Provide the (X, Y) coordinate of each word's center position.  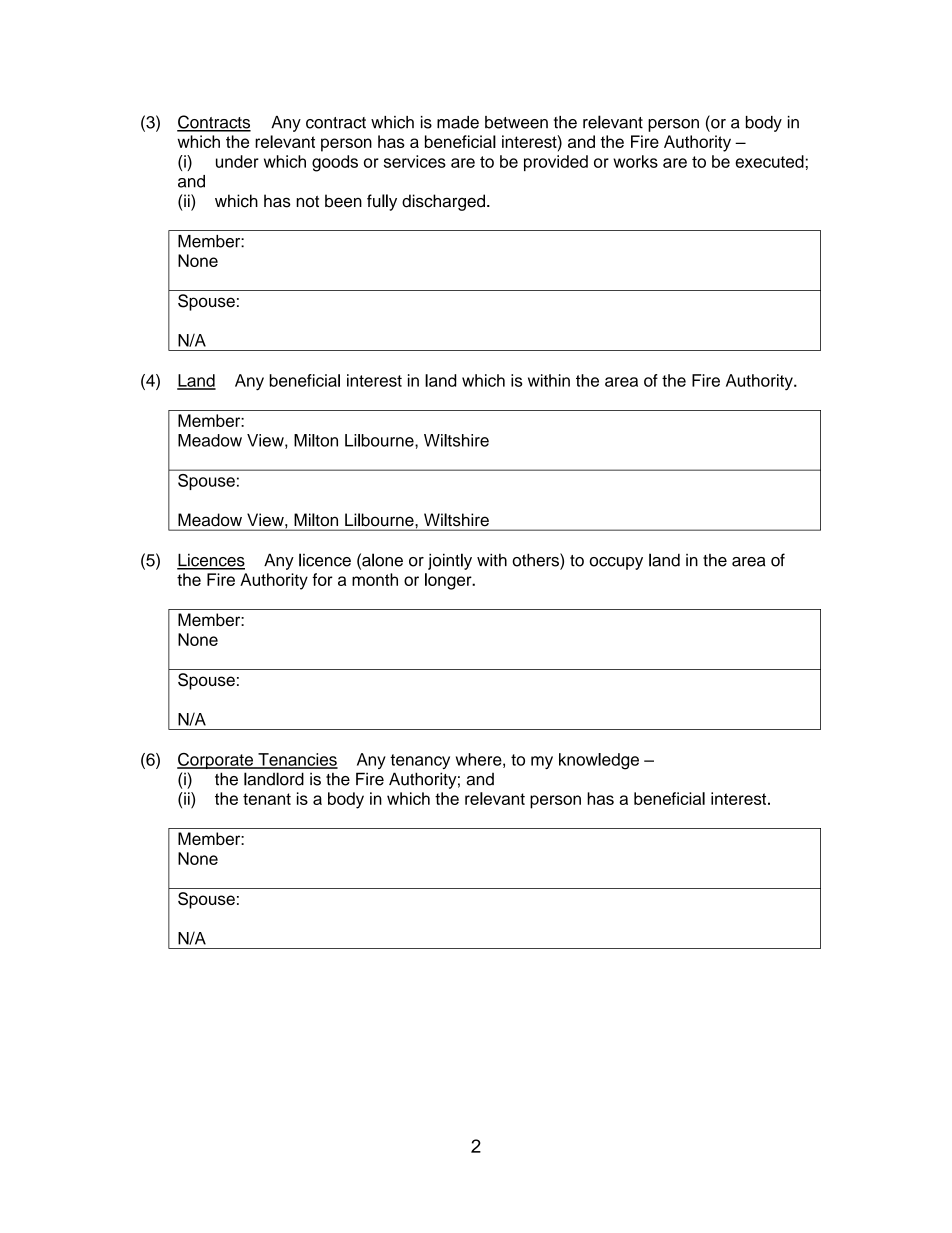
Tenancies (297, 760)
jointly (450, 561)
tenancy (420, 761)
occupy (616, 563)
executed (769, 161)
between (516, 122)
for (322, 579)
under (237, 161)
